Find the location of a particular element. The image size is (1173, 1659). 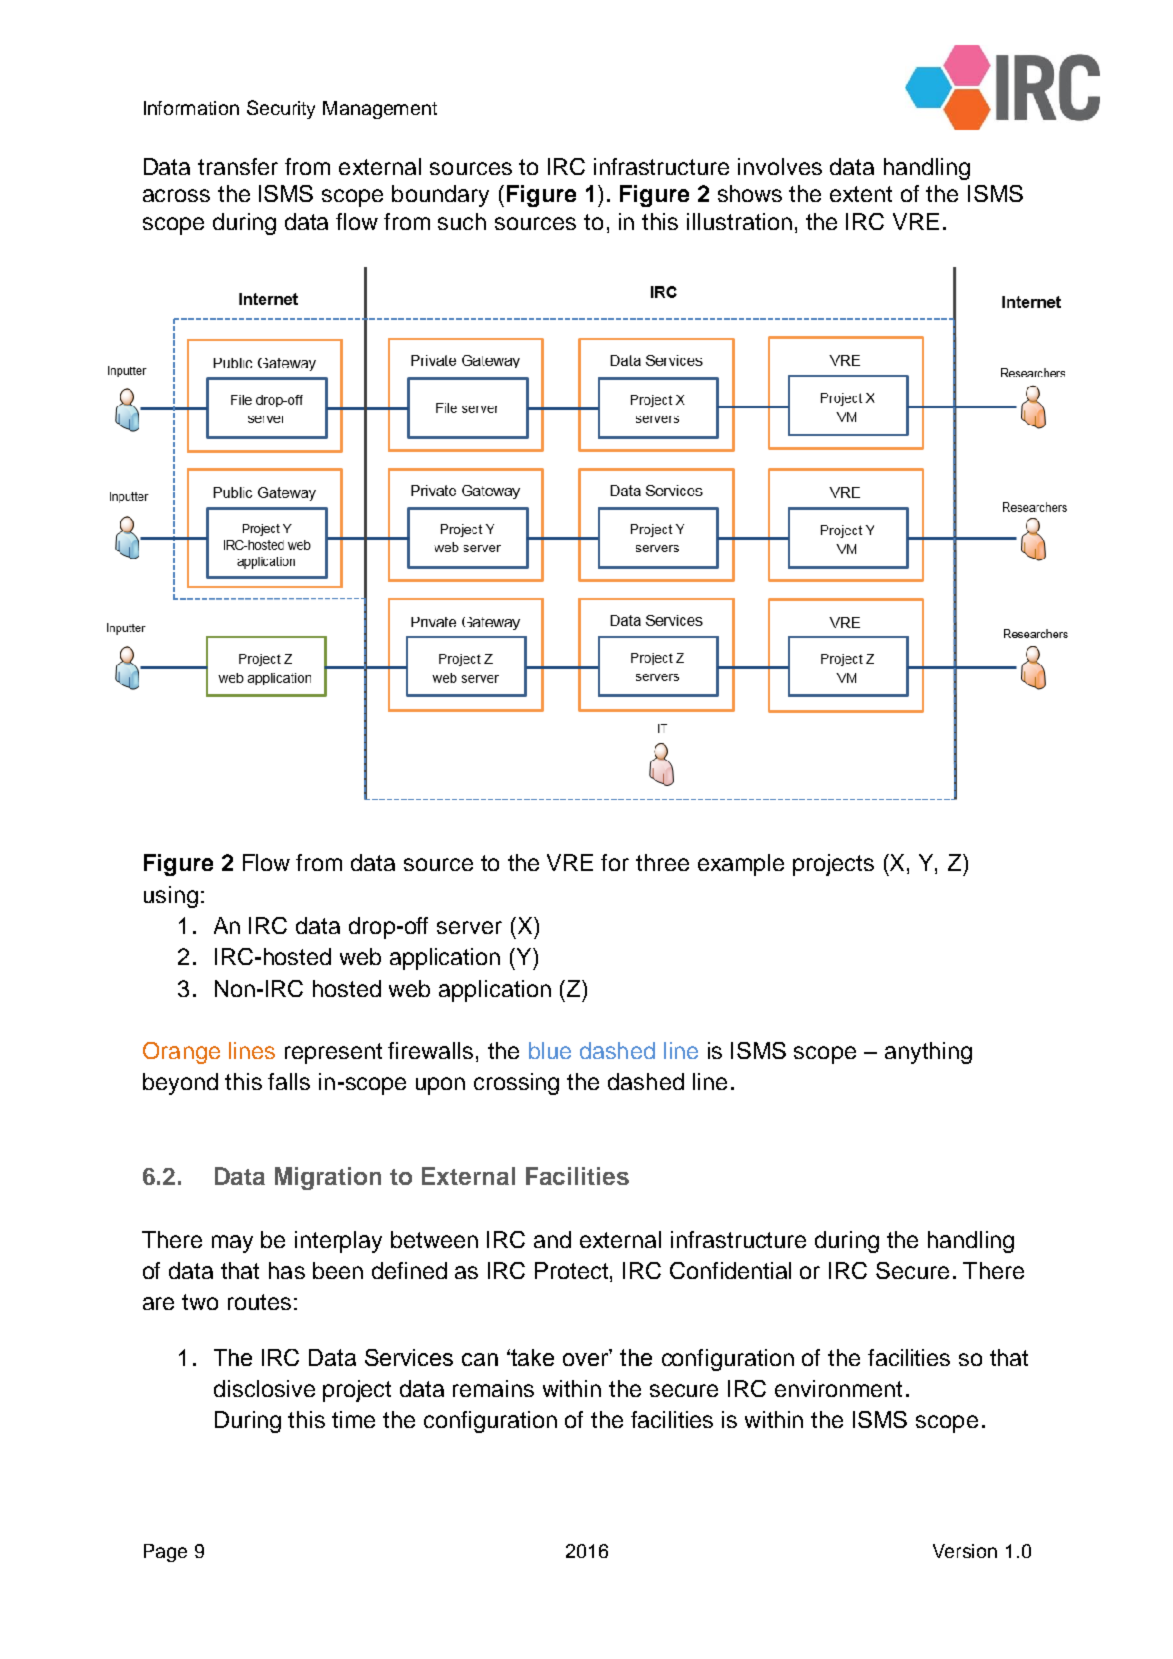

example is located at coordinates (741, 865).
